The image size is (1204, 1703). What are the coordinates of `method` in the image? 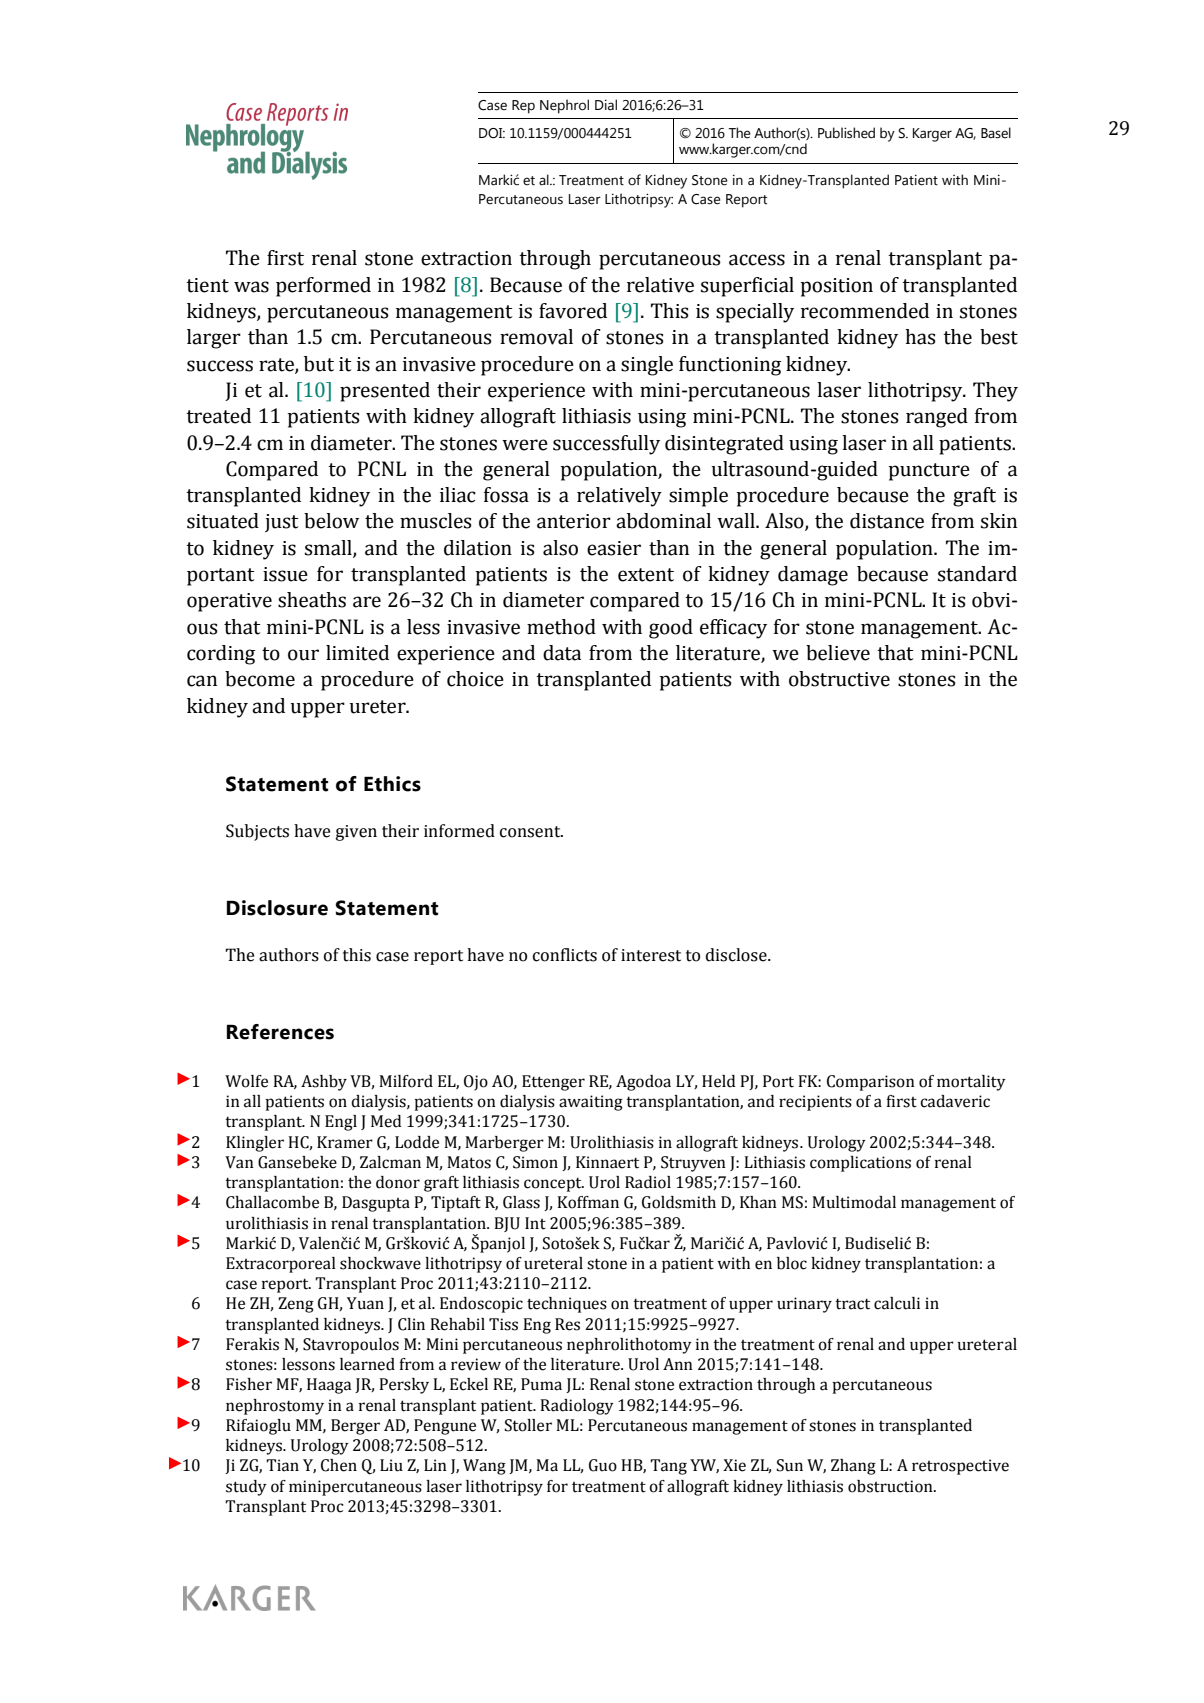 It's located at (561, 627).
